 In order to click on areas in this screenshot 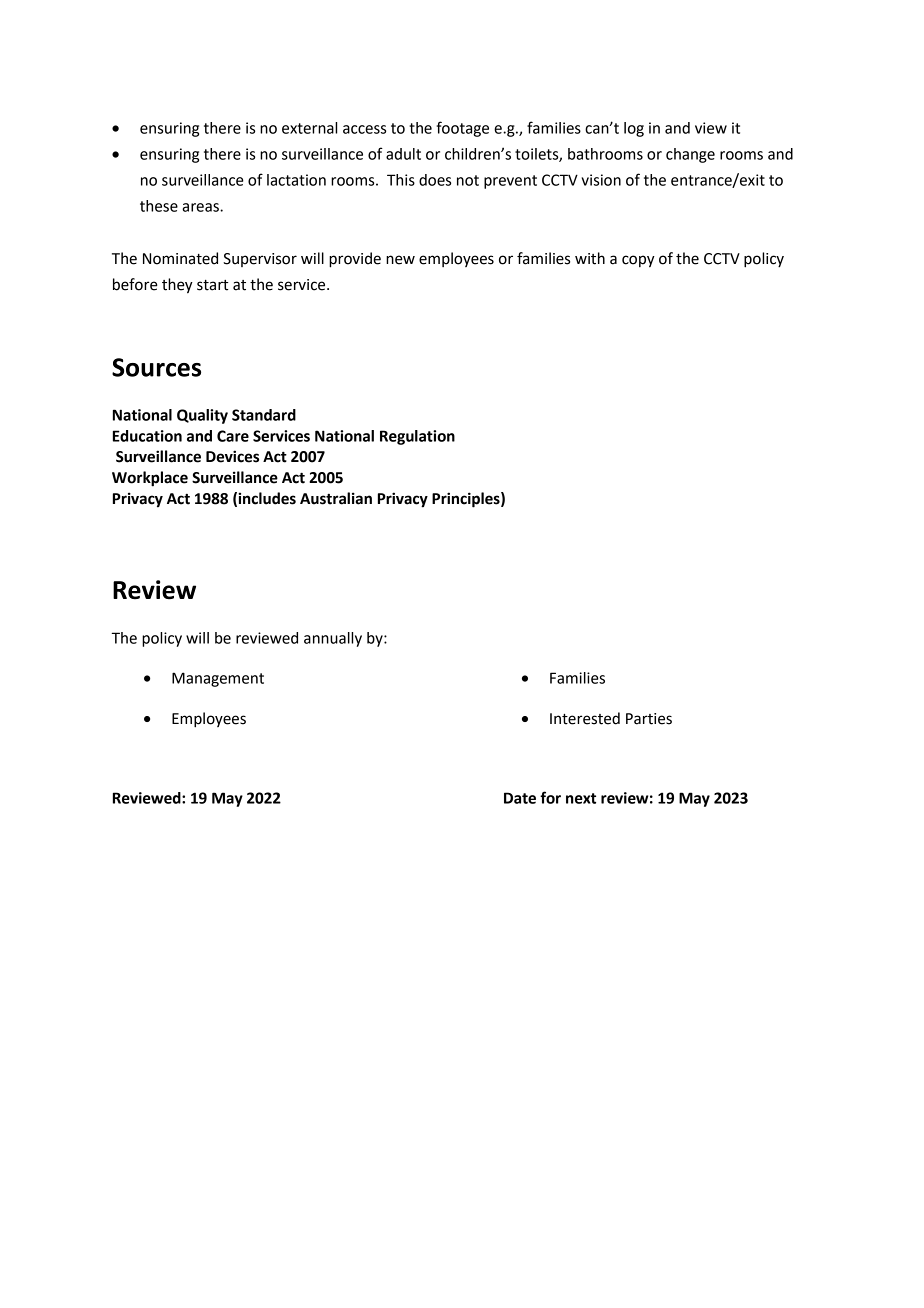, I will do `click(201, 207)`.
